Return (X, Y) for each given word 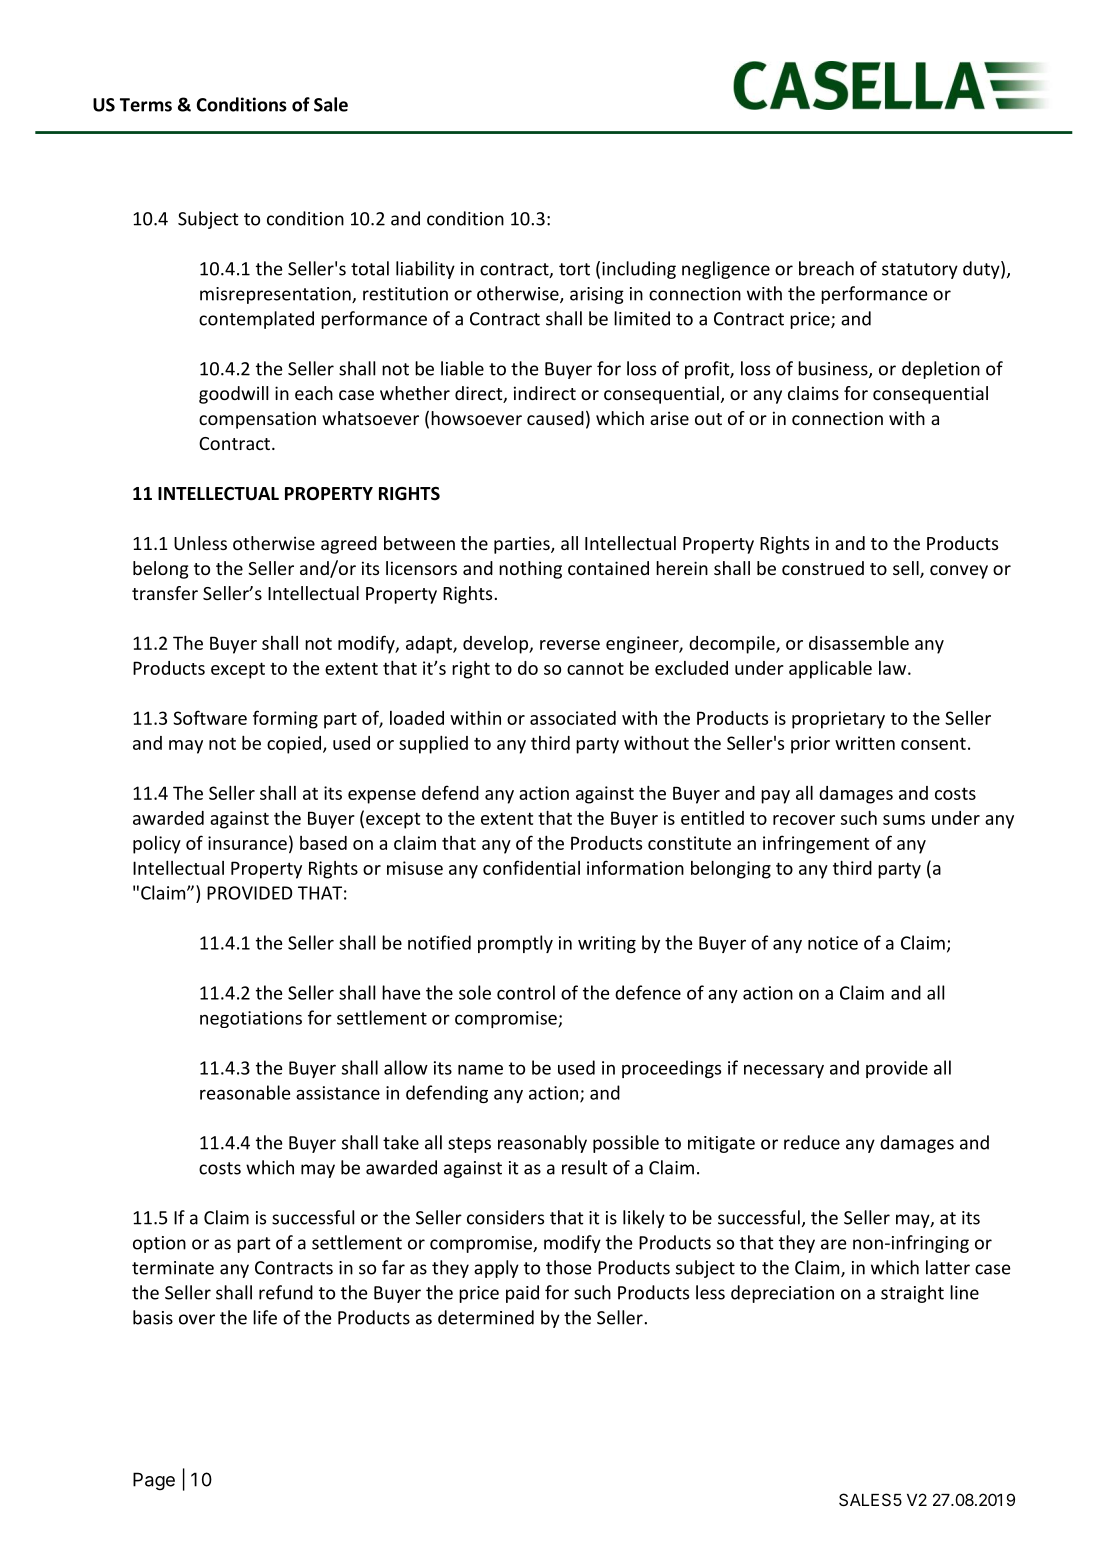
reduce (812, 1142)
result (584, 1167)
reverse (570, 645)
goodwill (233, 395)
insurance (247, 843)
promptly (515, 944)
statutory (920, 271)
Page (154, 1481)
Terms (146, 105)
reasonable (245, 1092)
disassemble (859, 642)
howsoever (476, 418)
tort (574, 269)
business (834, 369)
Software (210, 717)
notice (833, 943)
